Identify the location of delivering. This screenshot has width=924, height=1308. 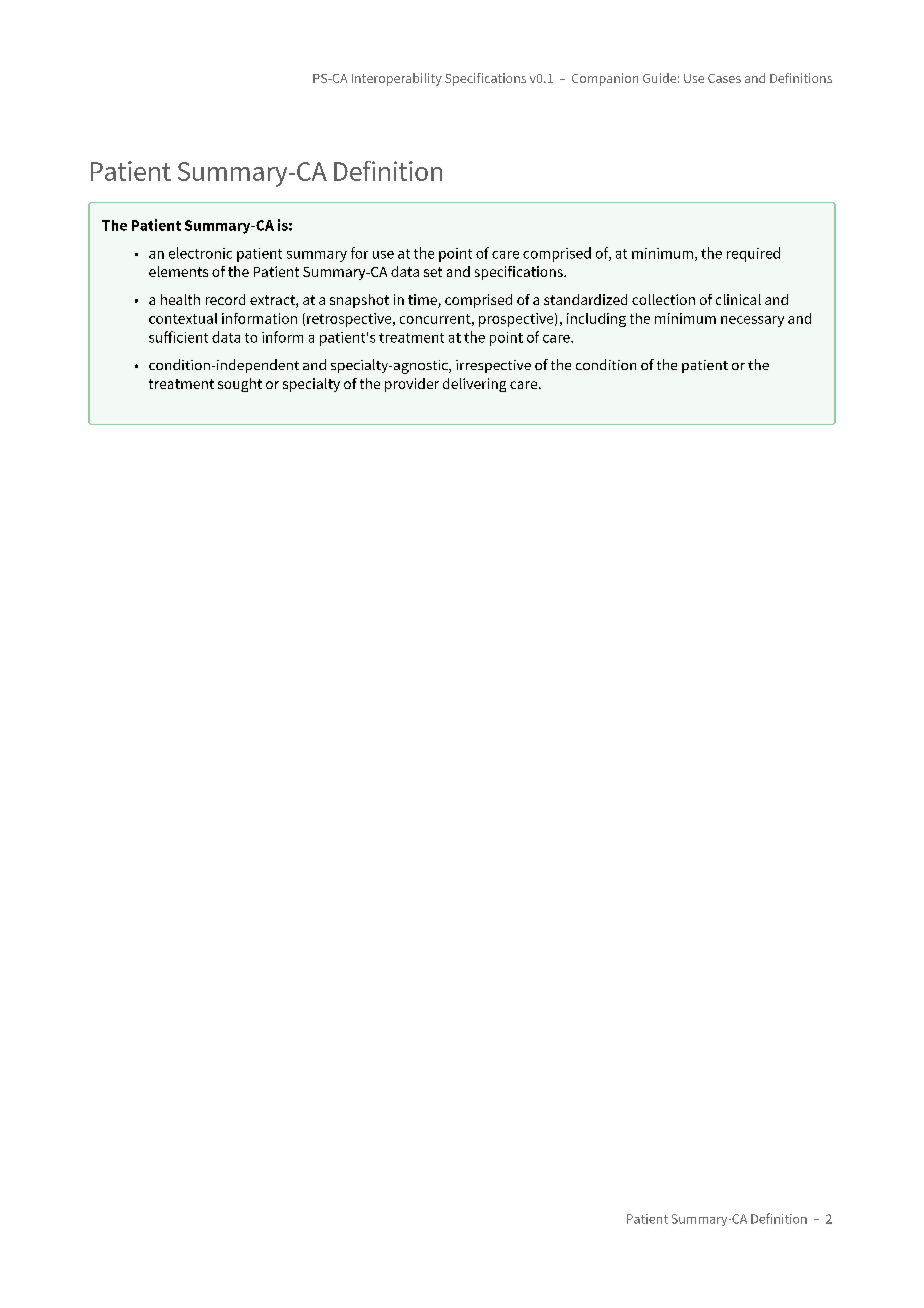
(474, 385).
